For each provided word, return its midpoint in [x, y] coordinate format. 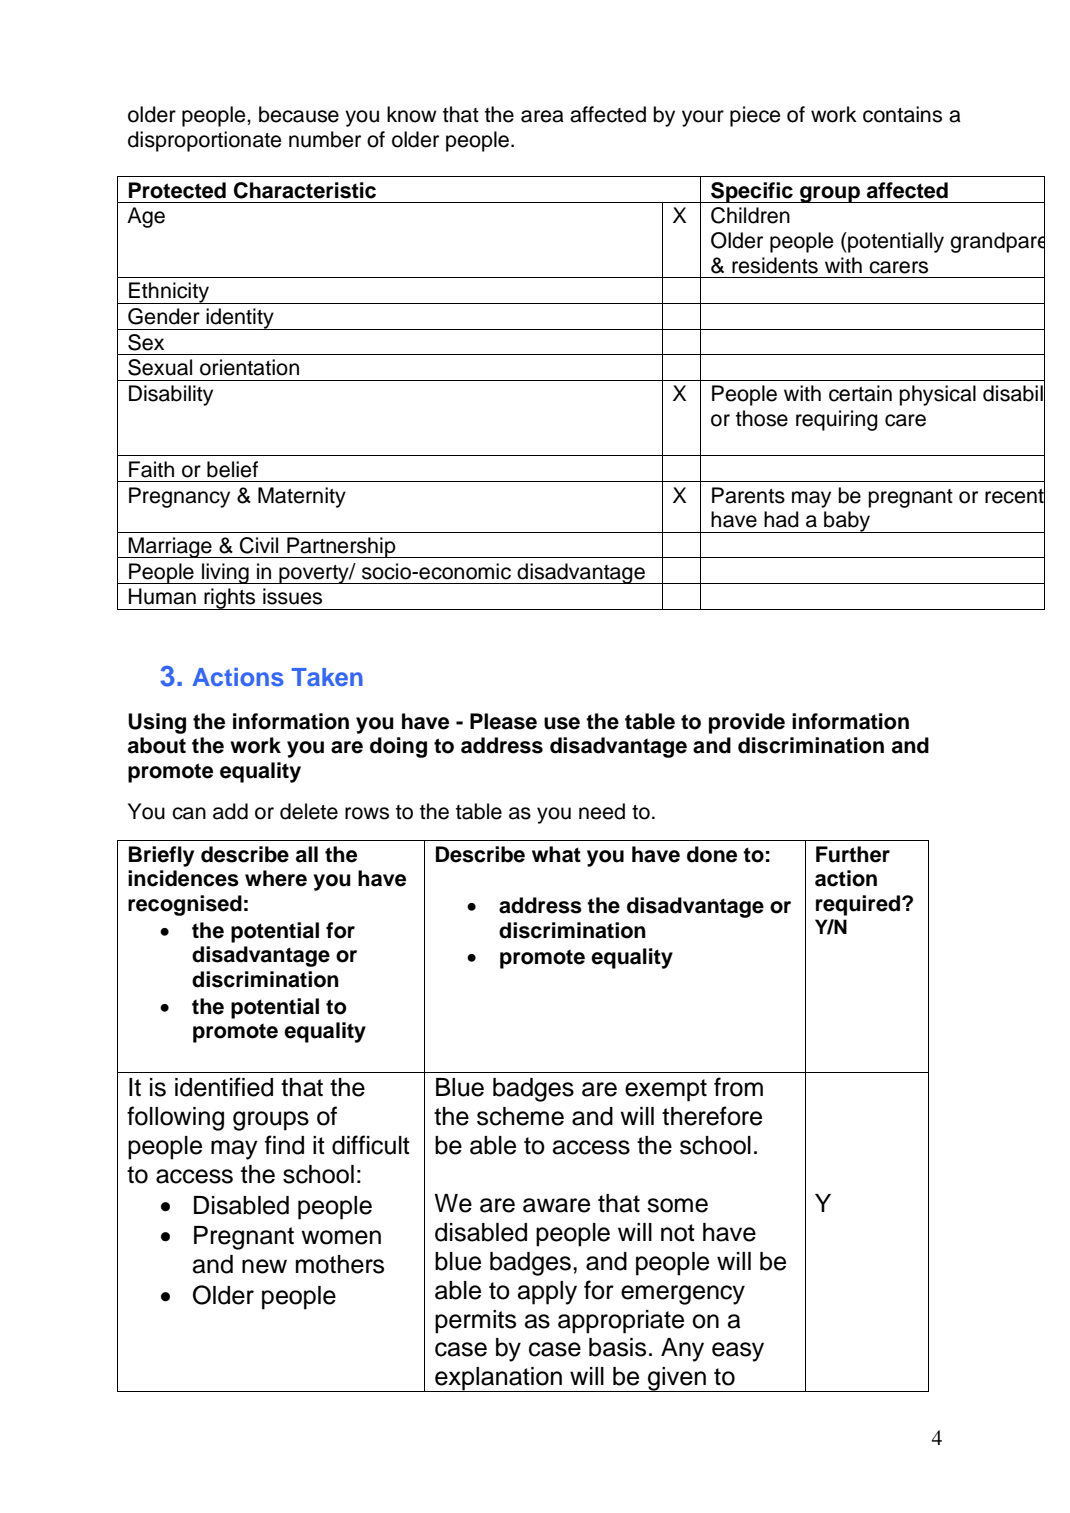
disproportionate [204, 141]
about [157, 745]
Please [503, 721]
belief [232, 469]
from [738, 1087]
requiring [837, 420]
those [762, 418]
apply [547, 1293]
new [264, 1266]
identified [224, 1087]
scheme [520, 1116]
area [542, 116]
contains [902, 114]
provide [747, 723]
